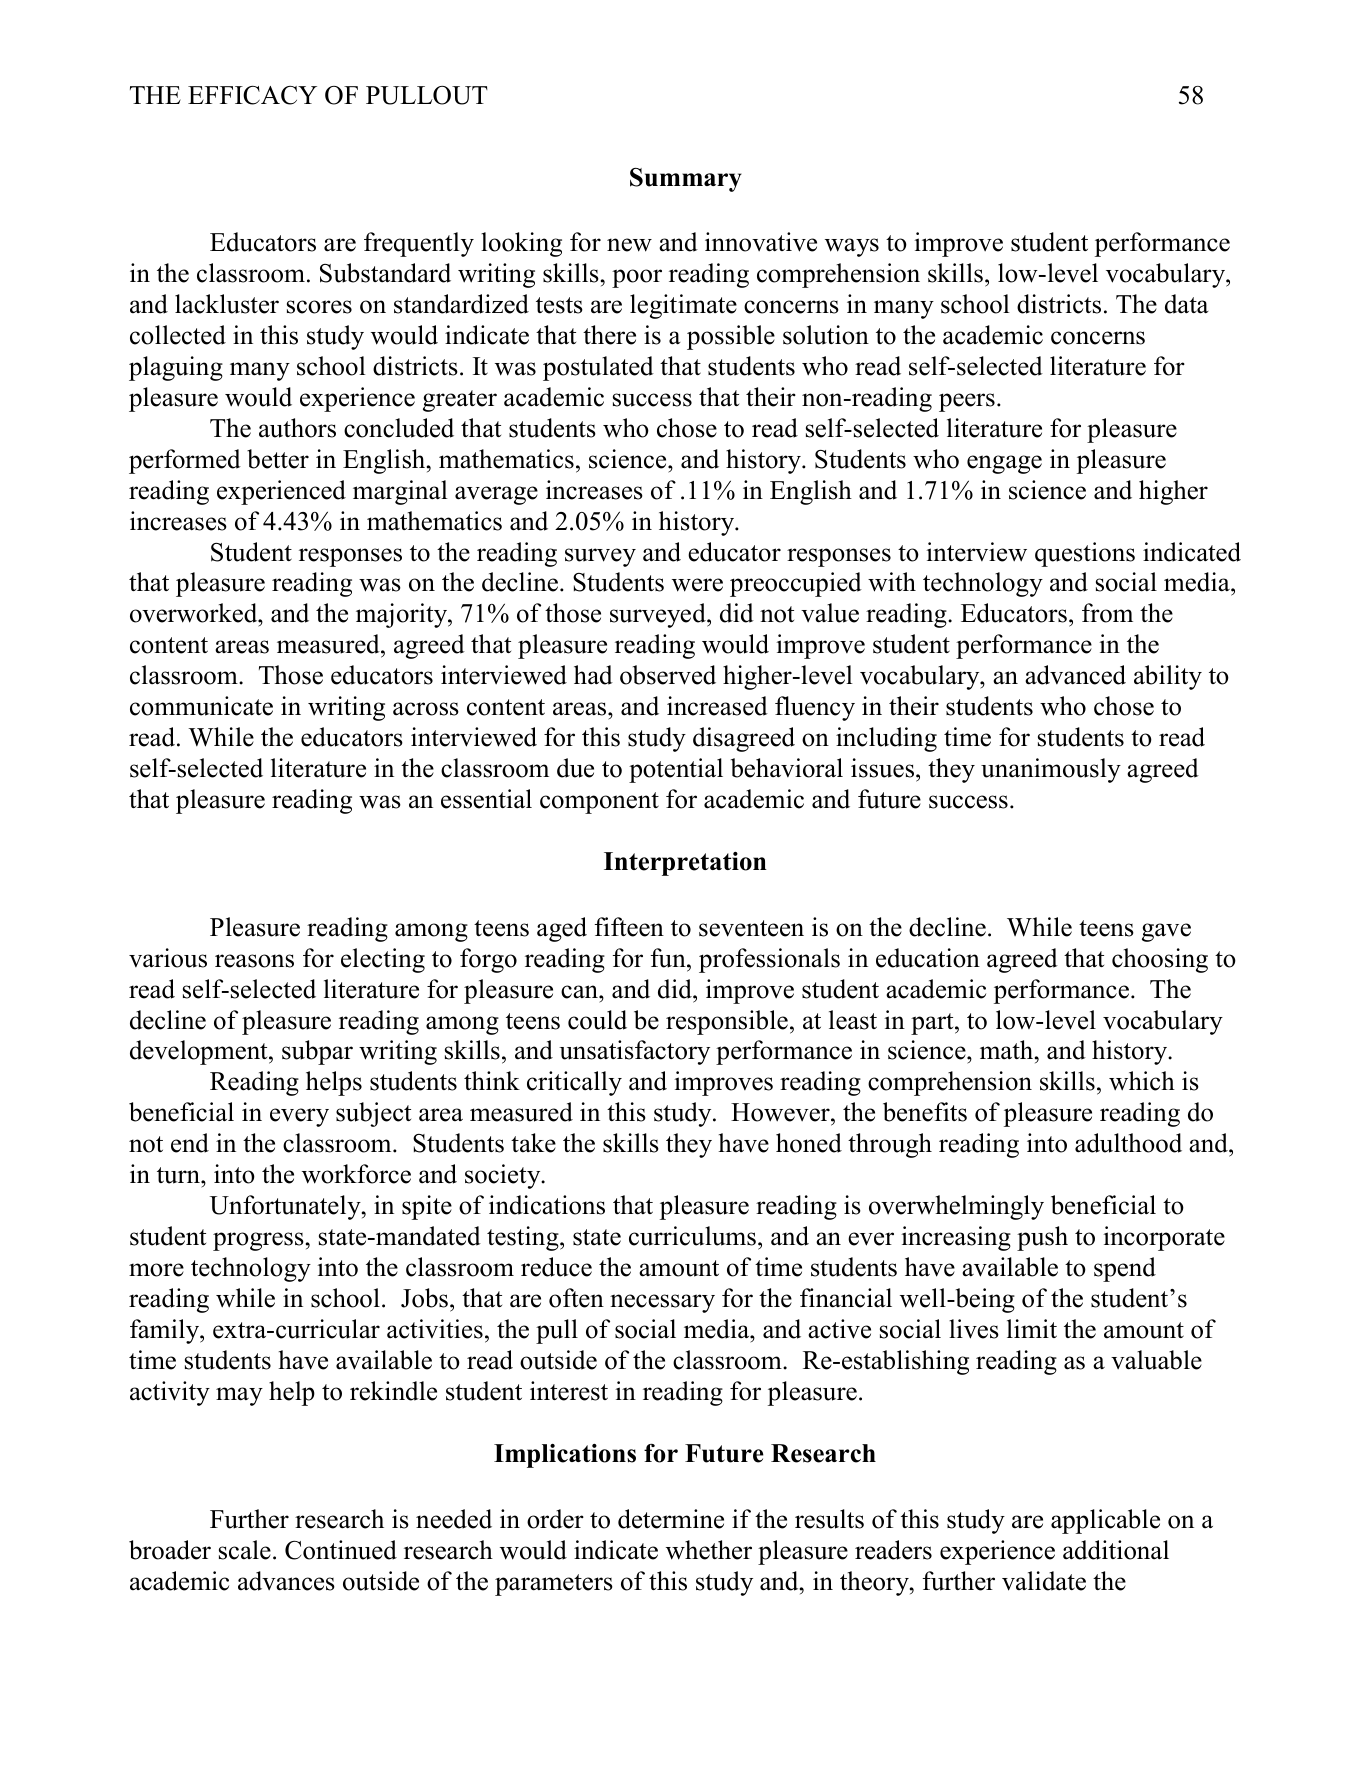 The image size is (1371, 1774). What do you see at coordinates (1051, 770) in the document?
I see `unanimously` at bounding box center [1051, 770].
